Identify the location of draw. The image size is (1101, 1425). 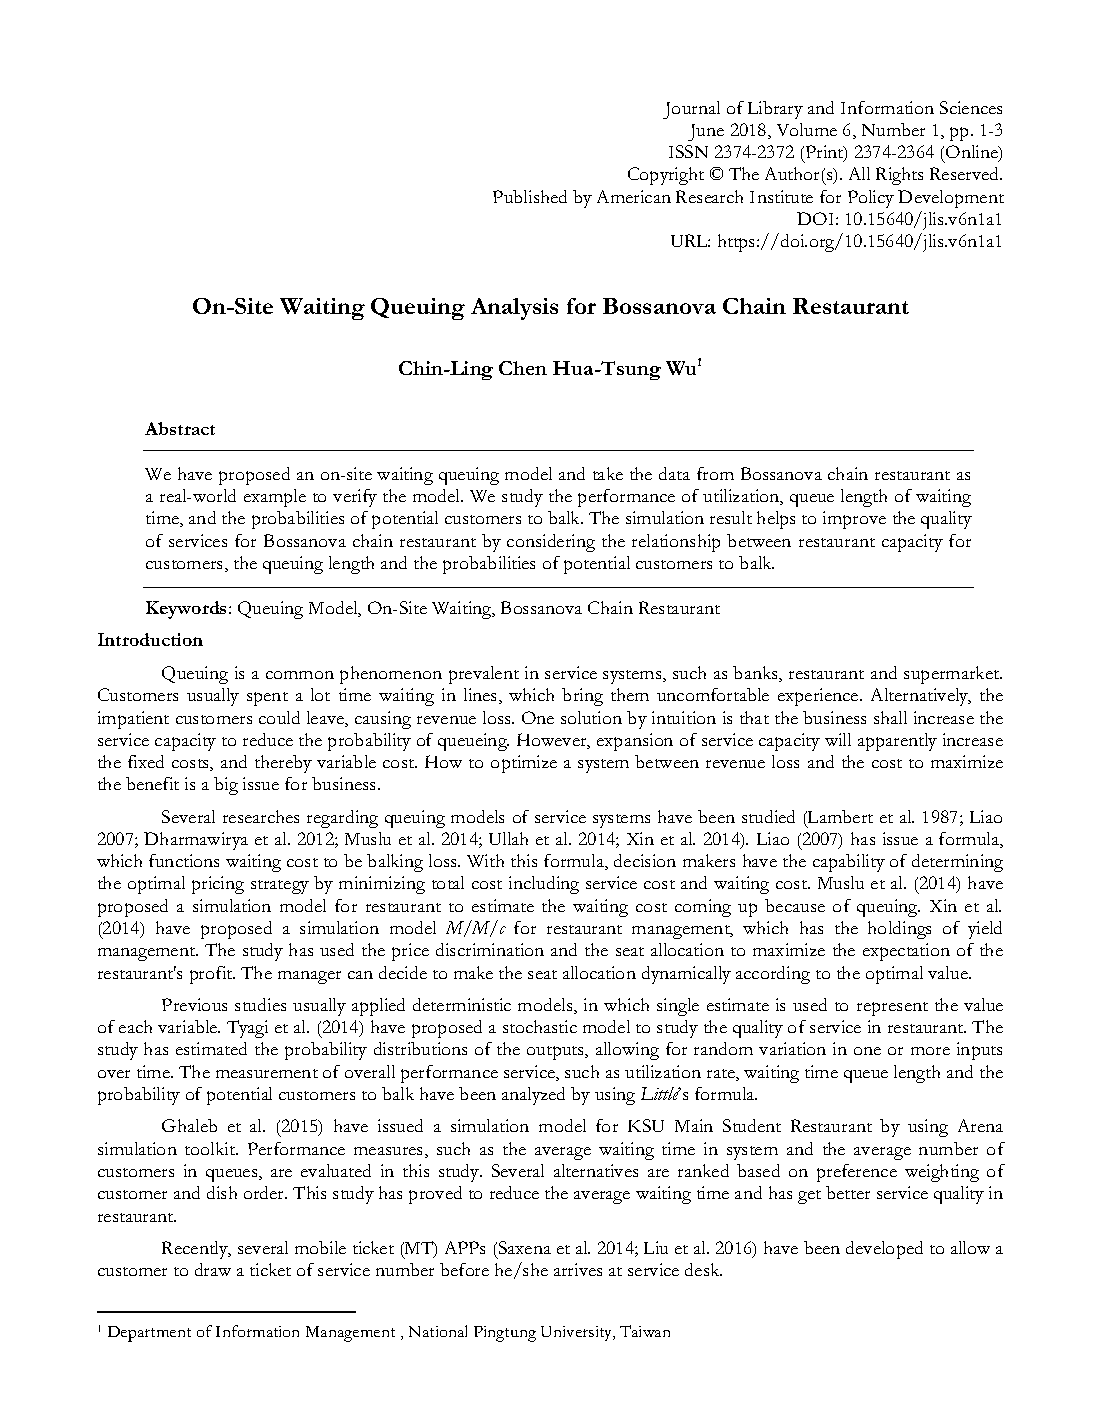
(213, 1269).
